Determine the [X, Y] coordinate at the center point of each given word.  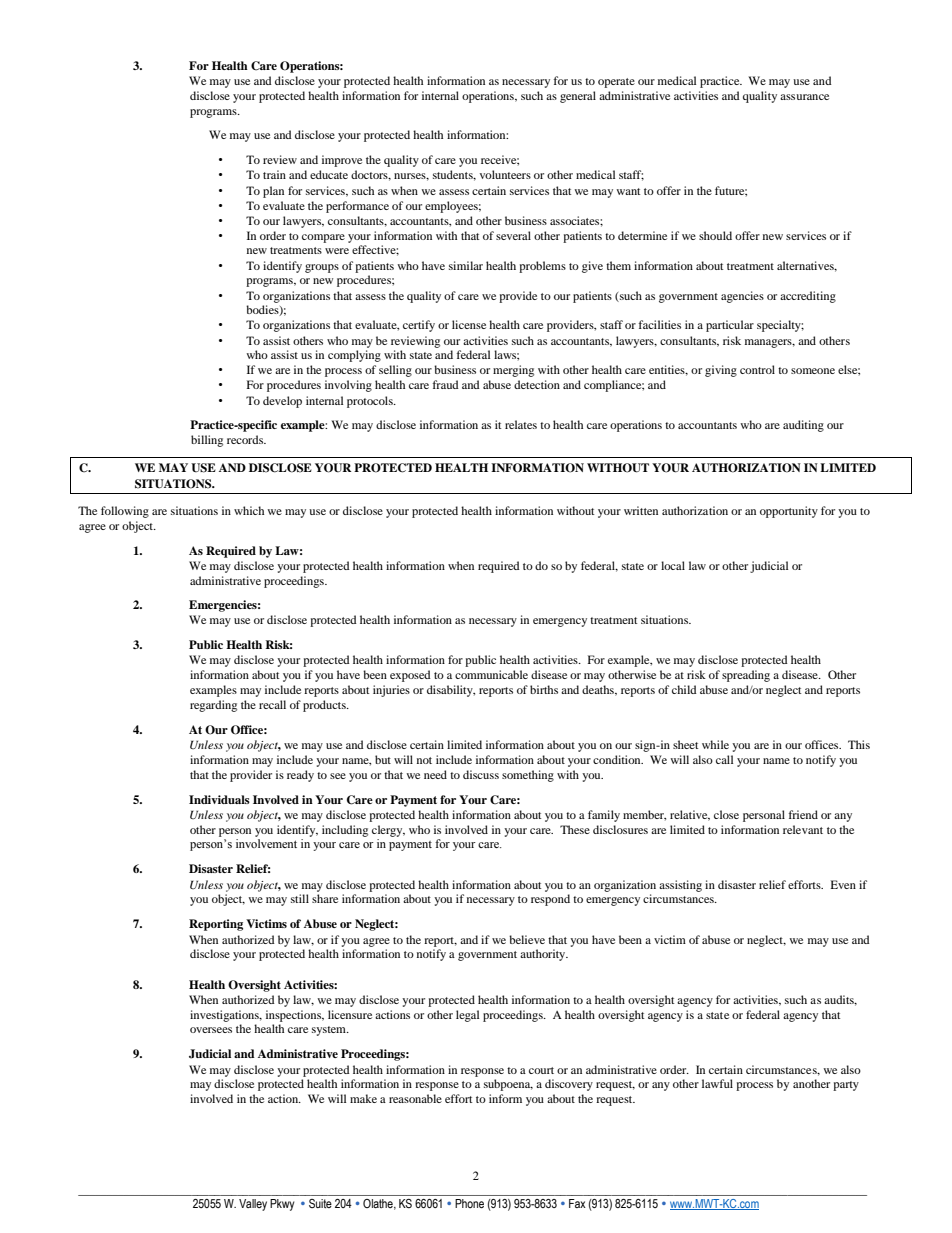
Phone [469, 1203]
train [274, 174]
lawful [717, 1083]
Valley [253, 1205]
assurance [804, 97]
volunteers [505, 174]
